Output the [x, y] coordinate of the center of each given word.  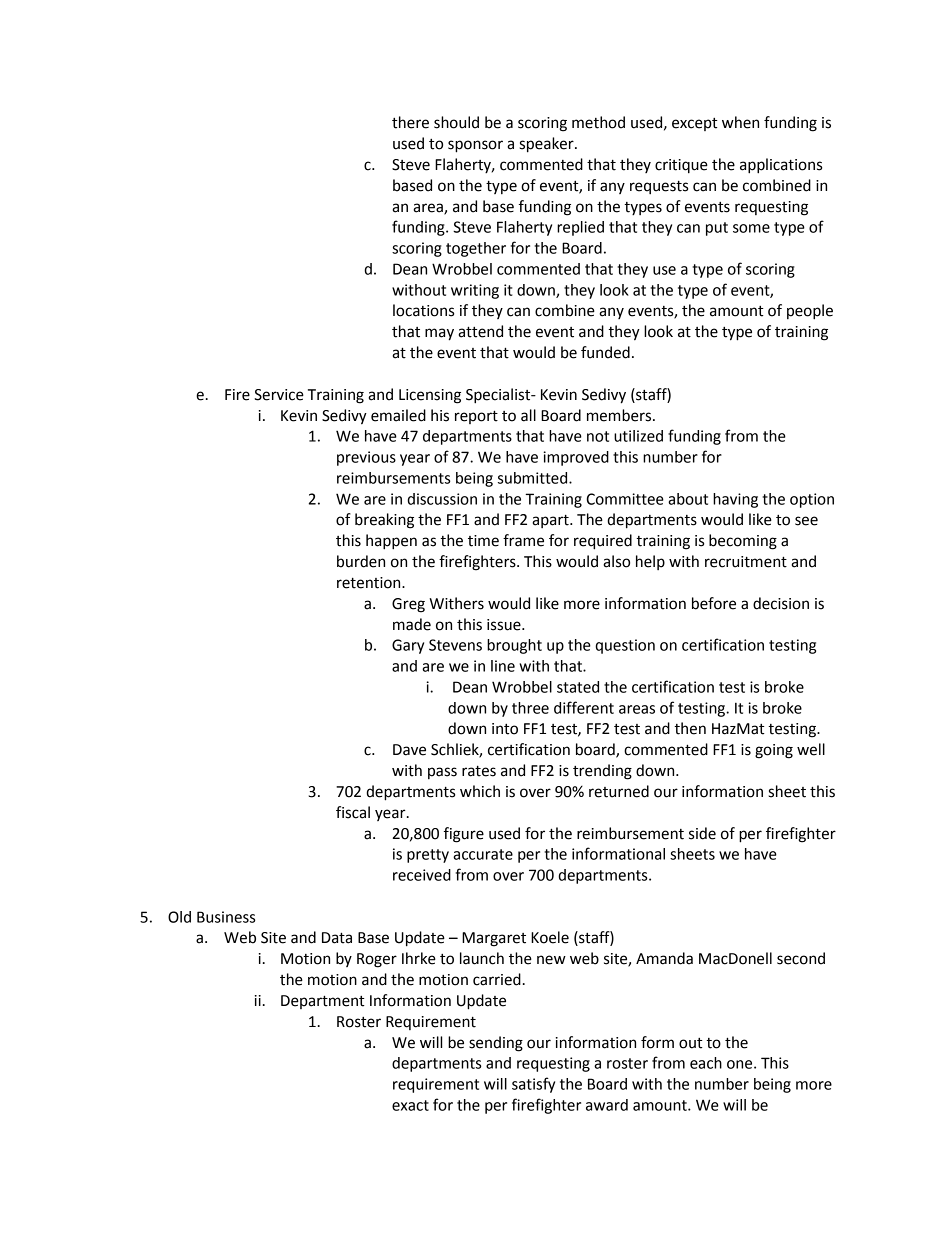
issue [505, 625]
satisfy [533, 1085]
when [740, 122]
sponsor [475, 146]
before [714, 603]
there [410, 122]
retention [370, 583]
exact [410, 1105]
